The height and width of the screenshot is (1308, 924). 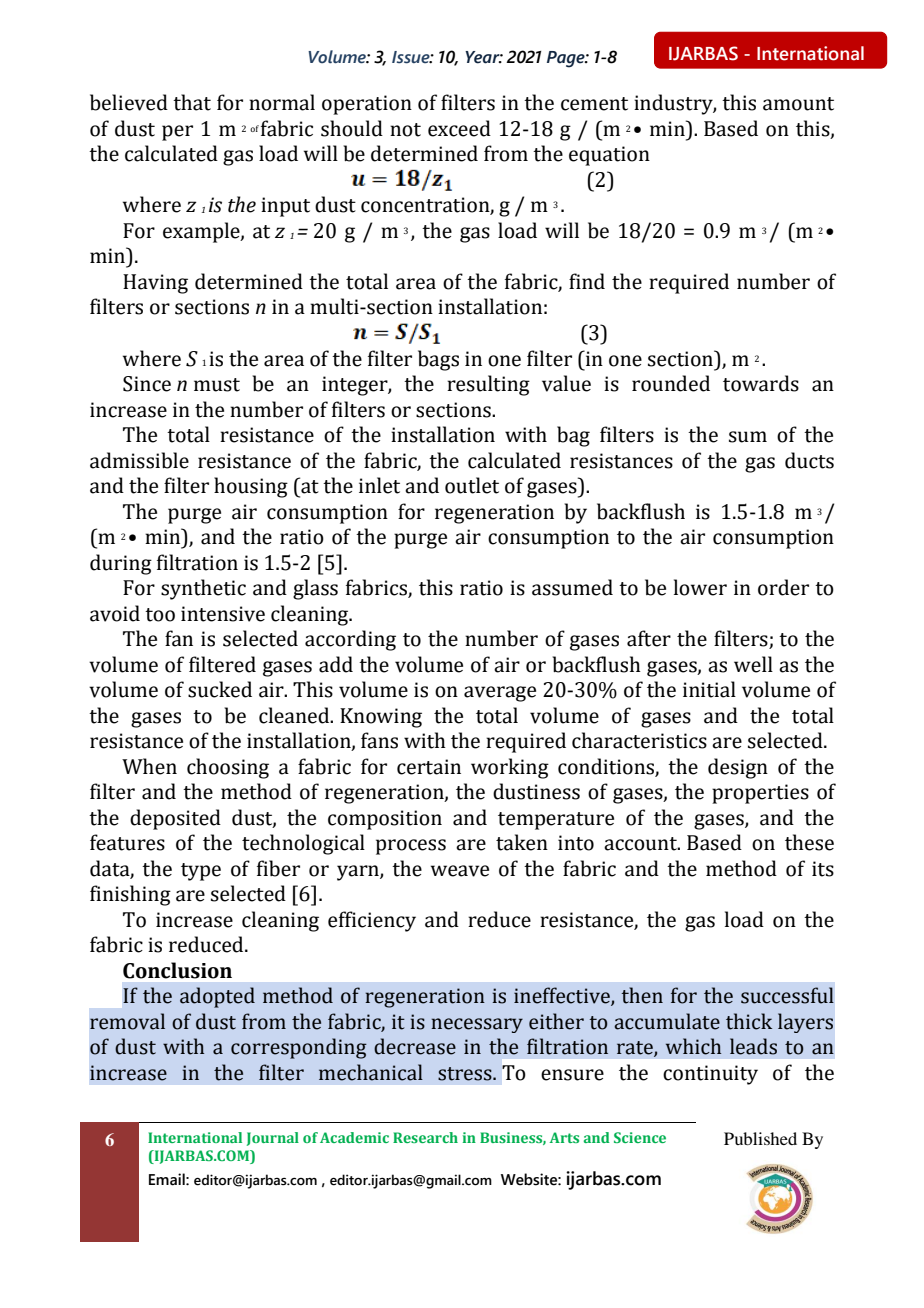 What do you see at coordinates (809, 842) in the screenshot?
I see `these` at bounding box center [809, 842].
